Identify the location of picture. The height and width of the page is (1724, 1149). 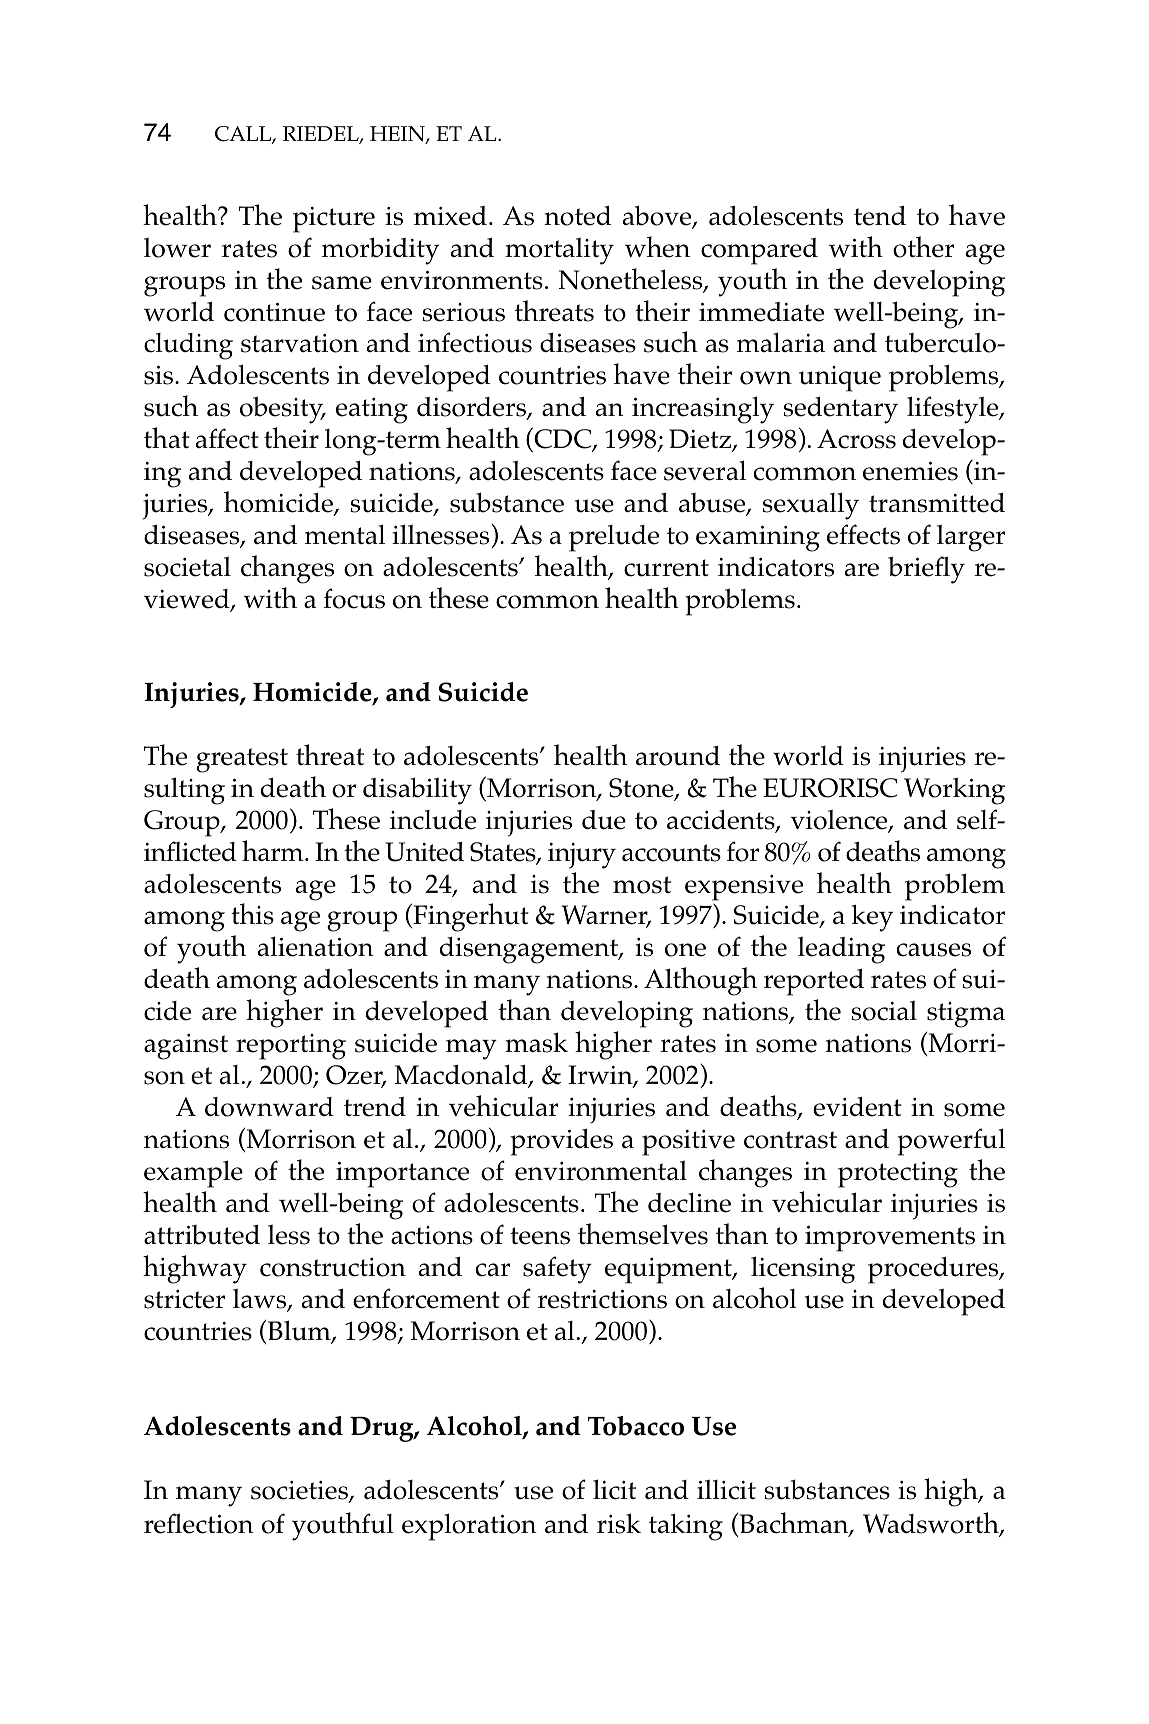
(334, 220).
